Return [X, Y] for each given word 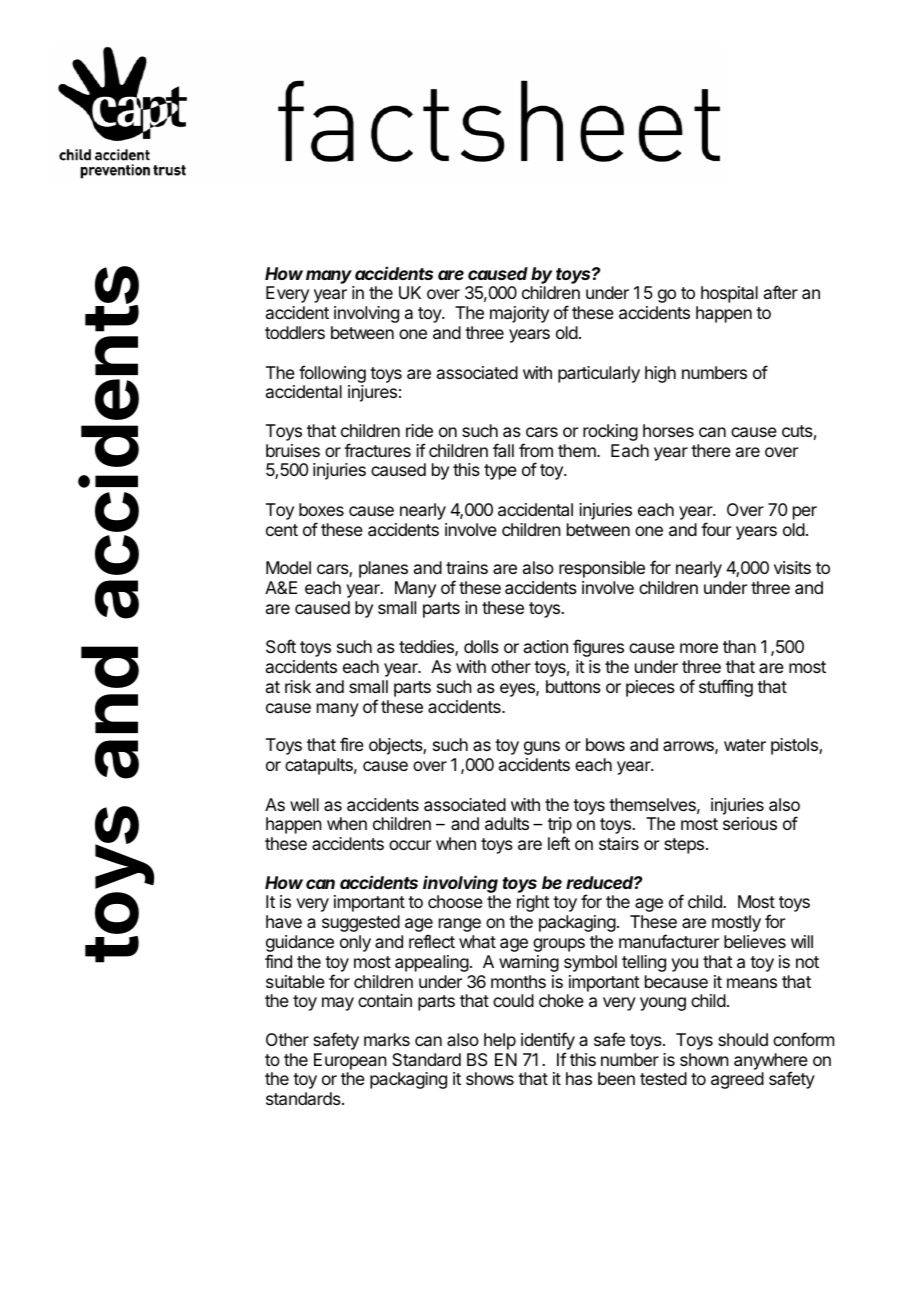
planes [383, 569]
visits [792, 567]
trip [560, 827]
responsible [602, 569]
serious [750, 823]
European [350, 1061]
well [304, 804]
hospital [729, 294]
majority [519, 314]
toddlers [295, 332]
